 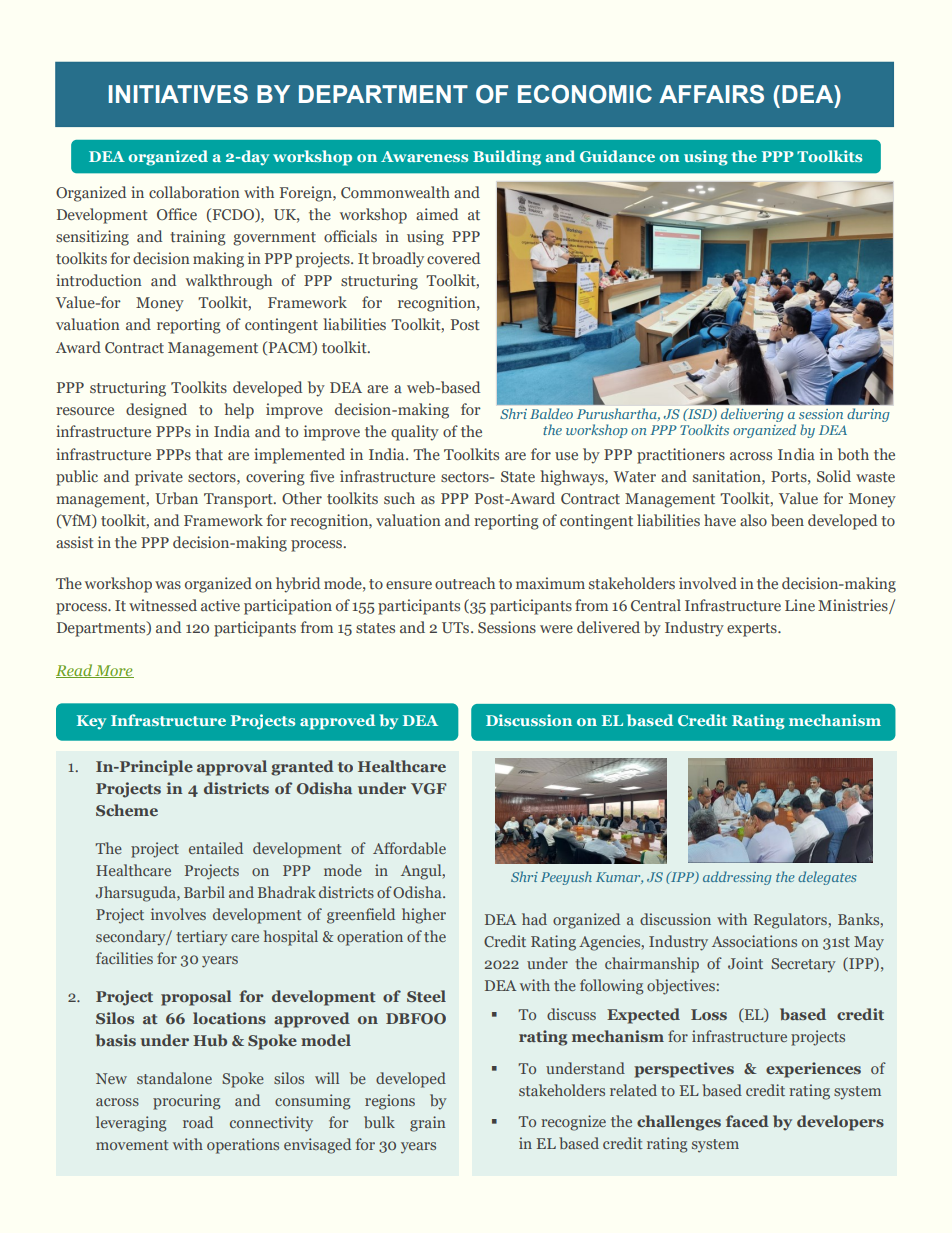 What do you see at coordinates (127, 810) in the screenshot?
I see `Scheme` at bounding box center [127, 810].
